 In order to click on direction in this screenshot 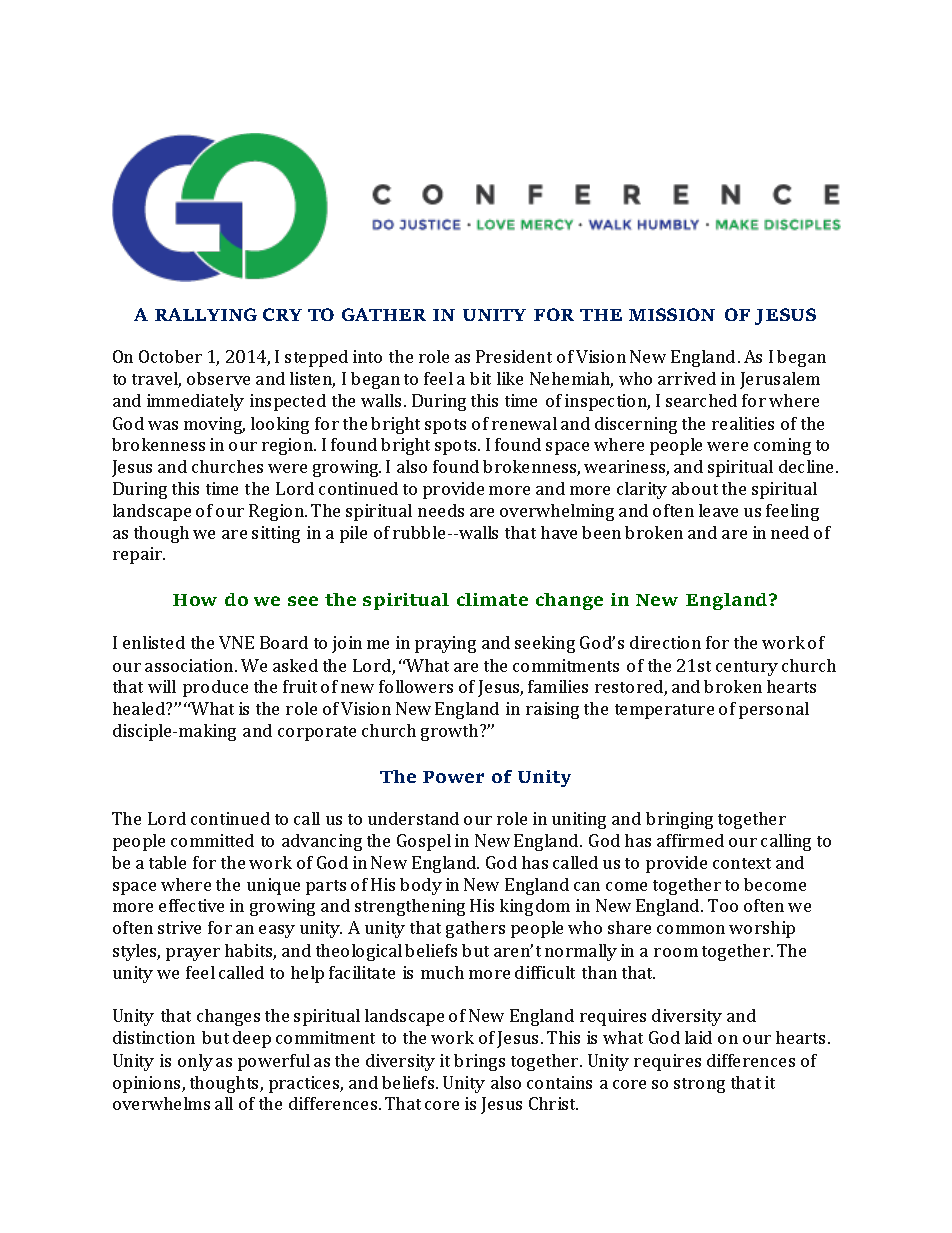, I will do `click(665, 642)`.
